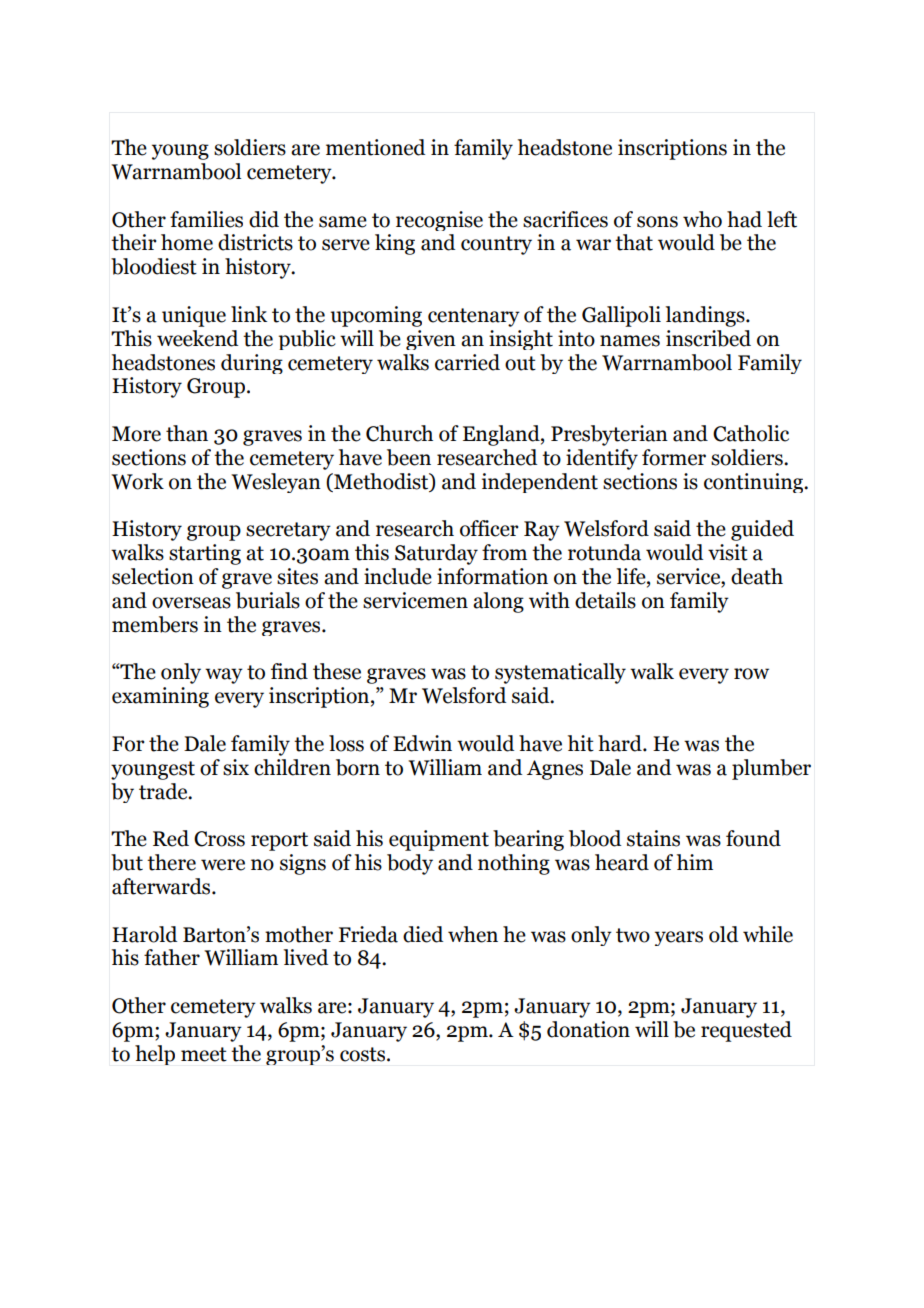  Describe the element at coordinates (702, 219) in the document. I see `who` at that location.
